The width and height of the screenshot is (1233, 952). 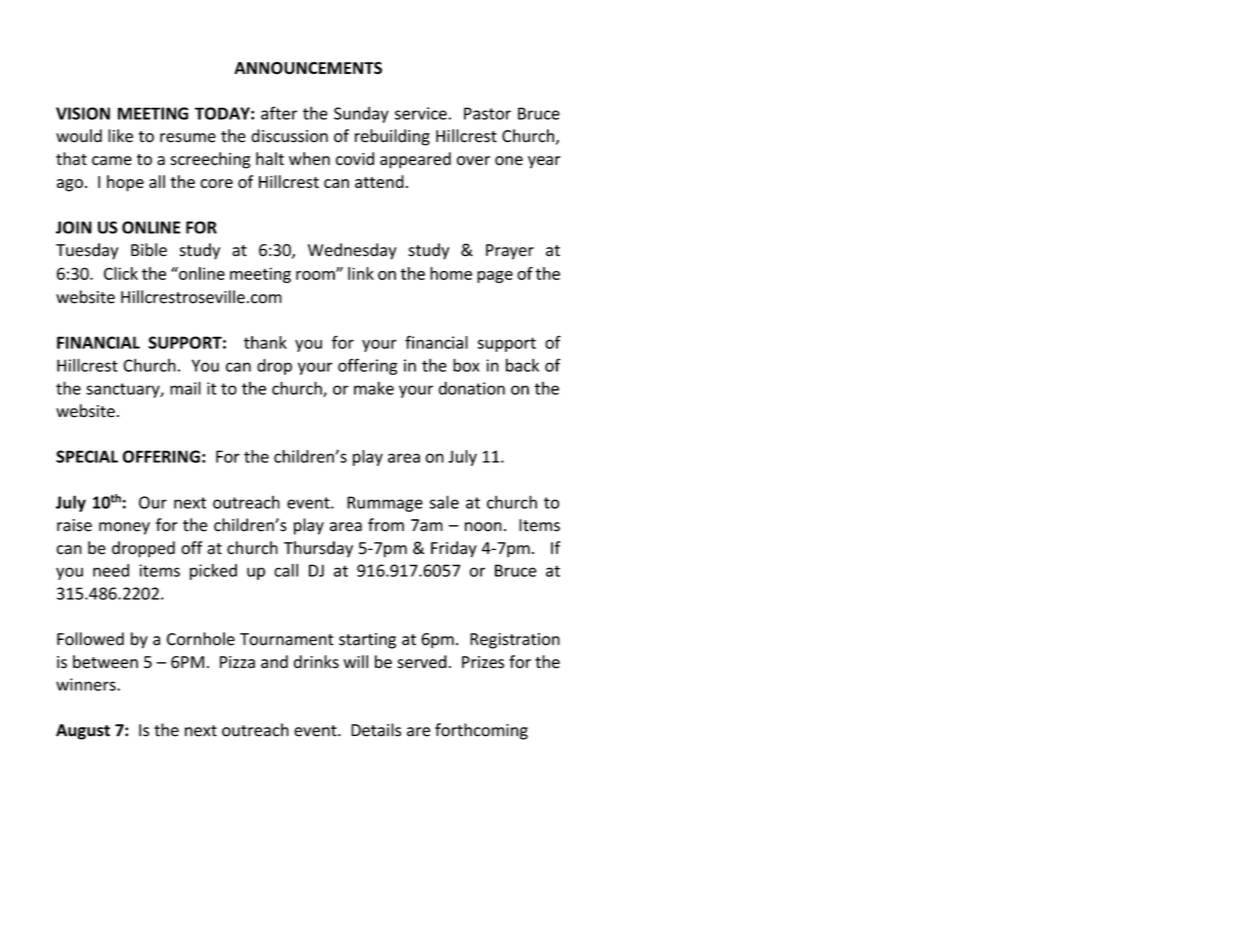 I want to click on Thursday, so click(x=318, y=549).
